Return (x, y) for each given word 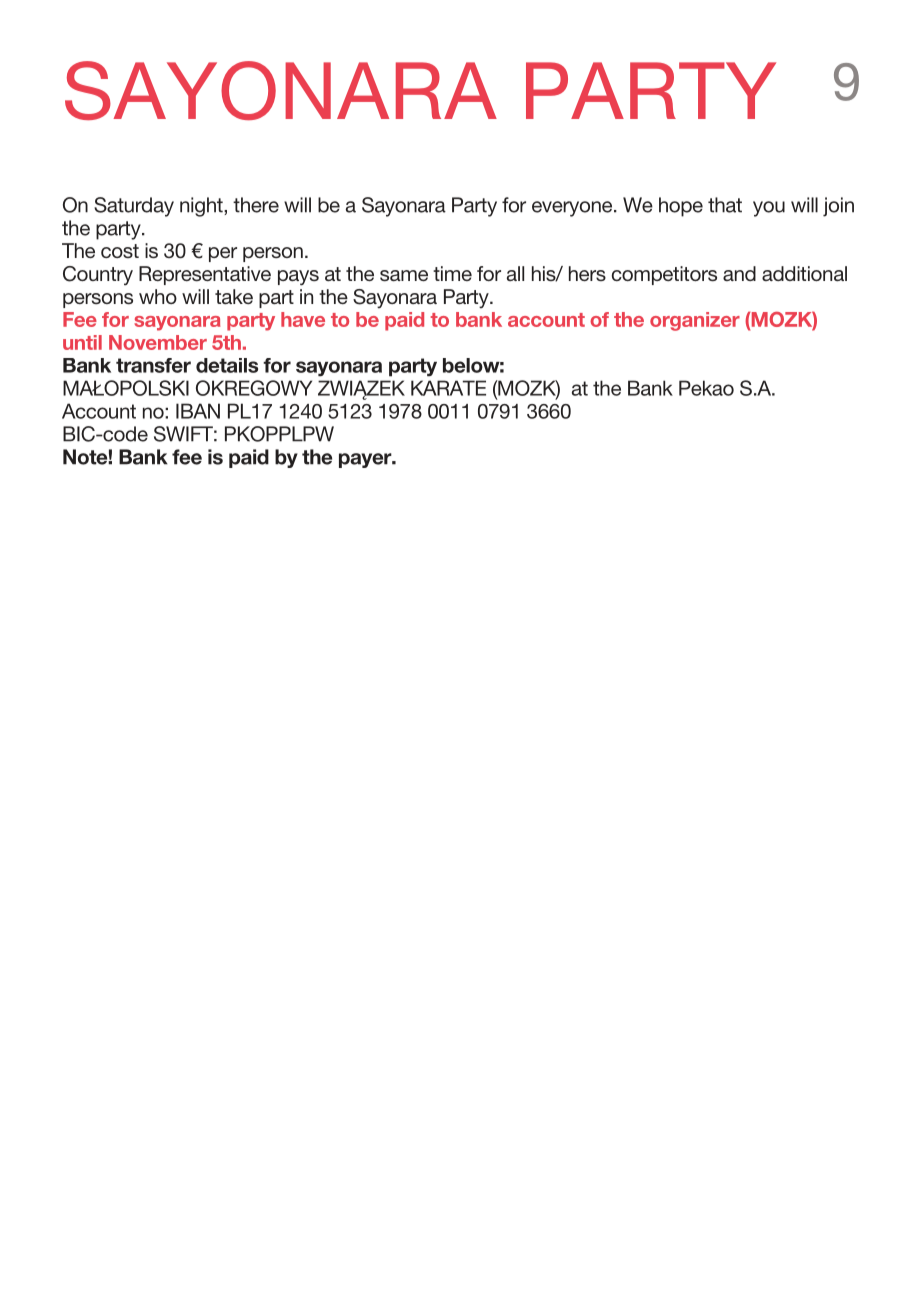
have (303, 319)
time (452, 273)
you (769, 209)
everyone (573, 209)
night (202, 207)
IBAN (198, 411)
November (158, 342)
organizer (695, 321)
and (739, 273)
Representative (205, 275)
